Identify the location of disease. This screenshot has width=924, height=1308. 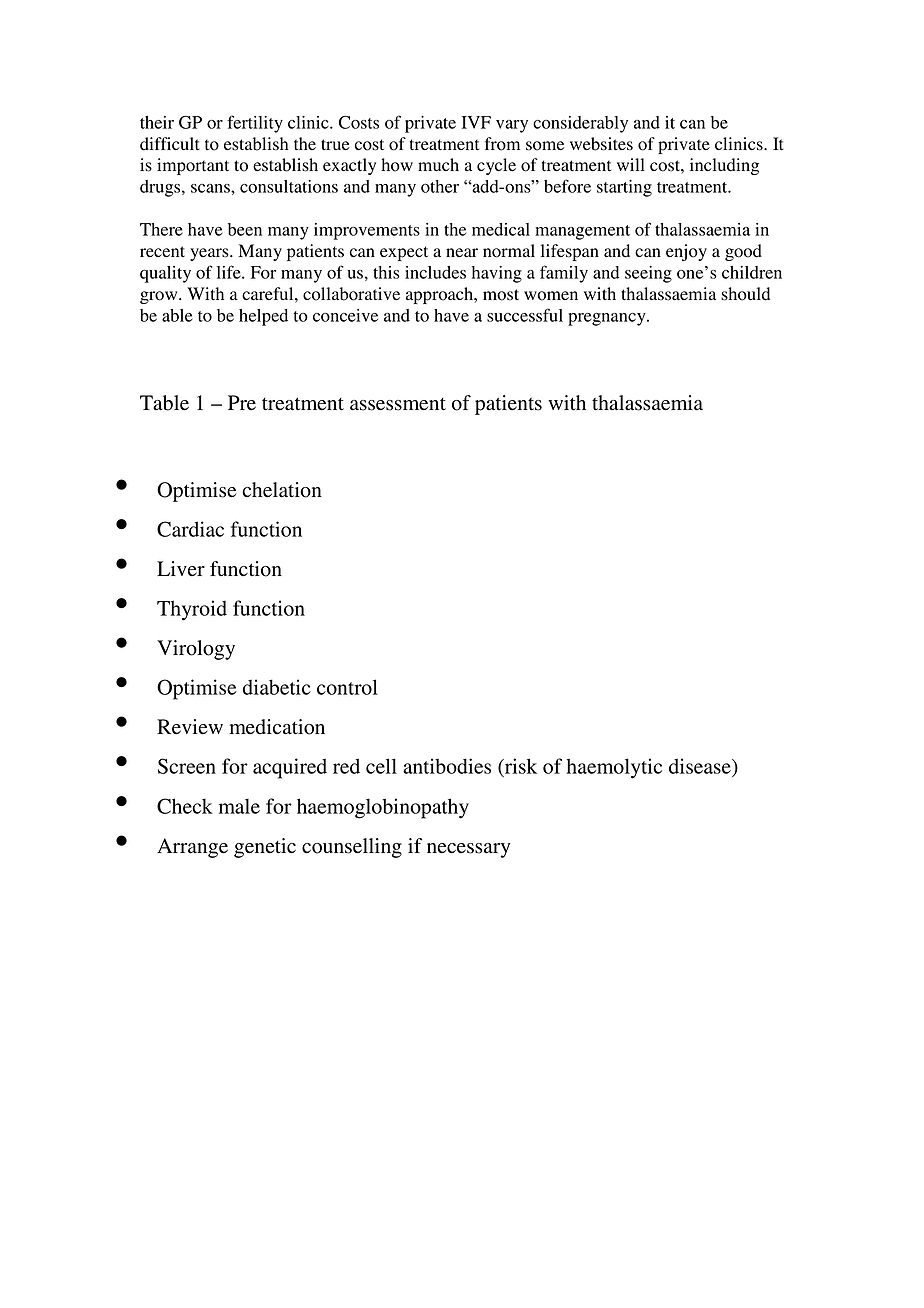
(701, 767).
